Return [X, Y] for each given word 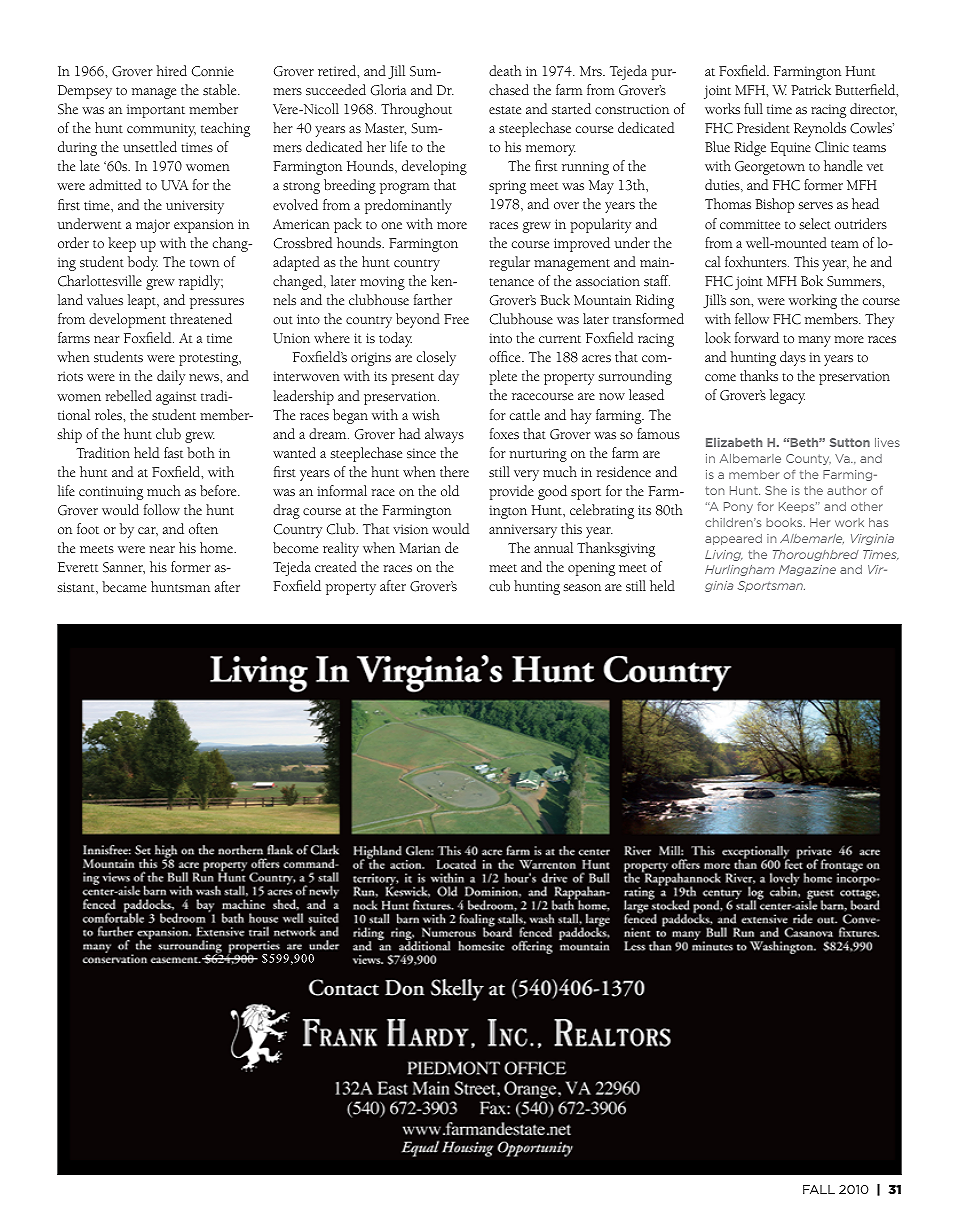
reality [341, 549]
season [582, 588]
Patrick [811, 89]
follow [162, 509]
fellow [752, 318]
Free [456, 319]
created [336, 566]
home [217, 547]
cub [499, 585]
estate [505, 110]
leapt [143, 301]
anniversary [523, 531]
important [156, 111]
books [785, 522]
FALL [819, 1189]
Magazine [807, 570]
